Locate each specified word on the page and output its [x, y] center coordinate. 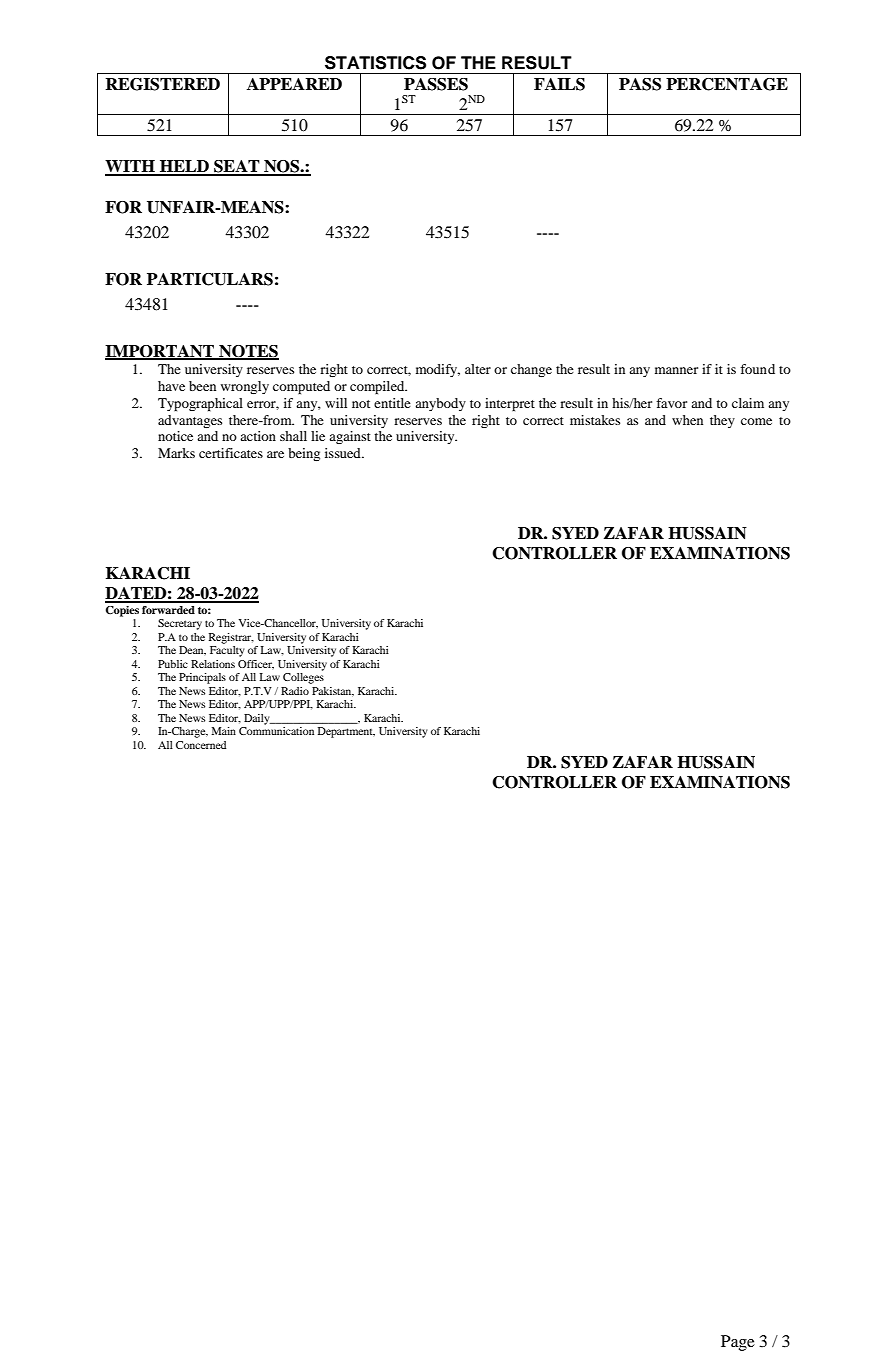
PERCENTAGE [727, 84]
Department [346, 732]
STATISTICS [375, 63]
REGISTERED [162, 84]
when [687, 420]
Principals [202, 678]
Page [738, 1343]
